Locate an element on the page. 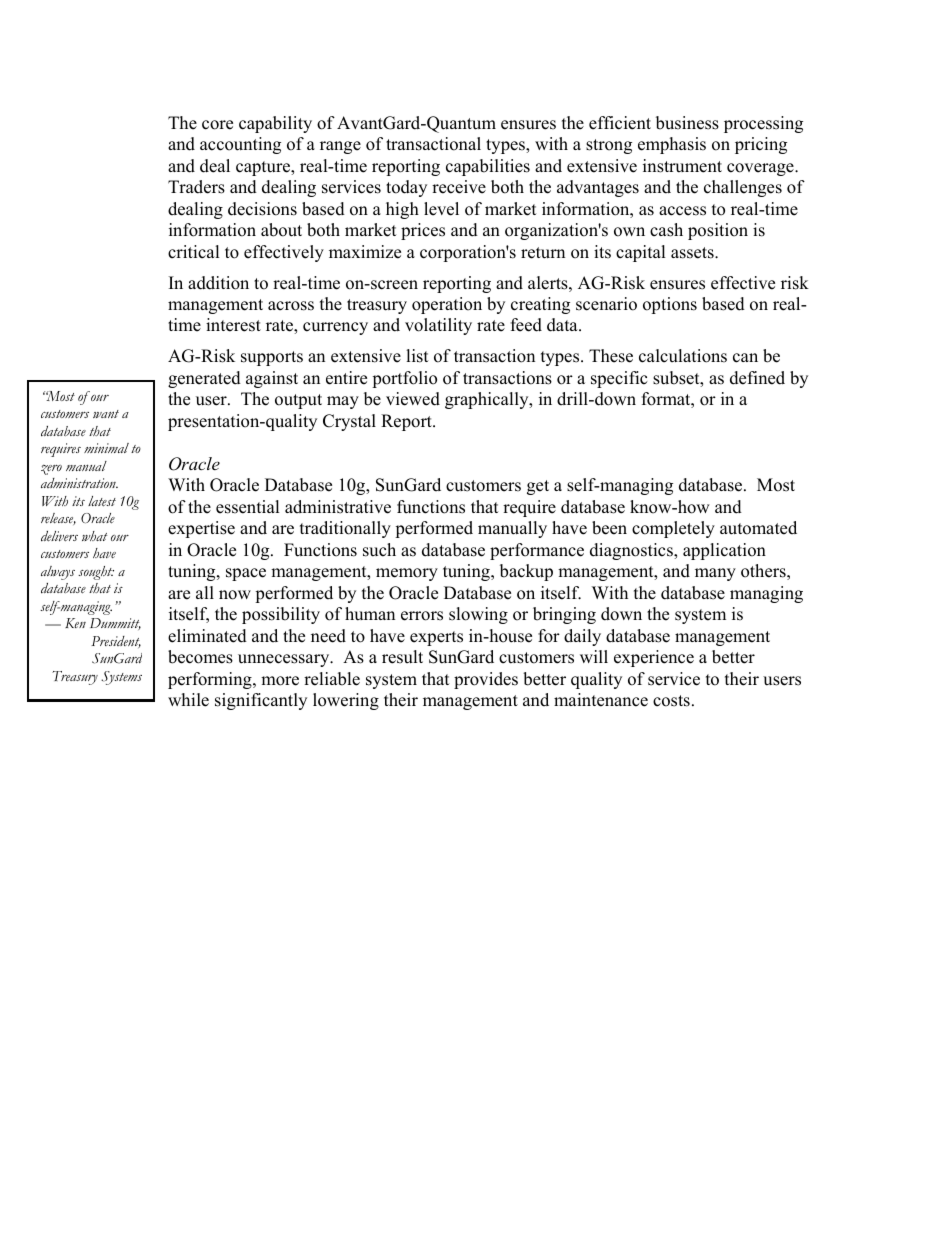  volatility is located at coordinates (438, 326).
